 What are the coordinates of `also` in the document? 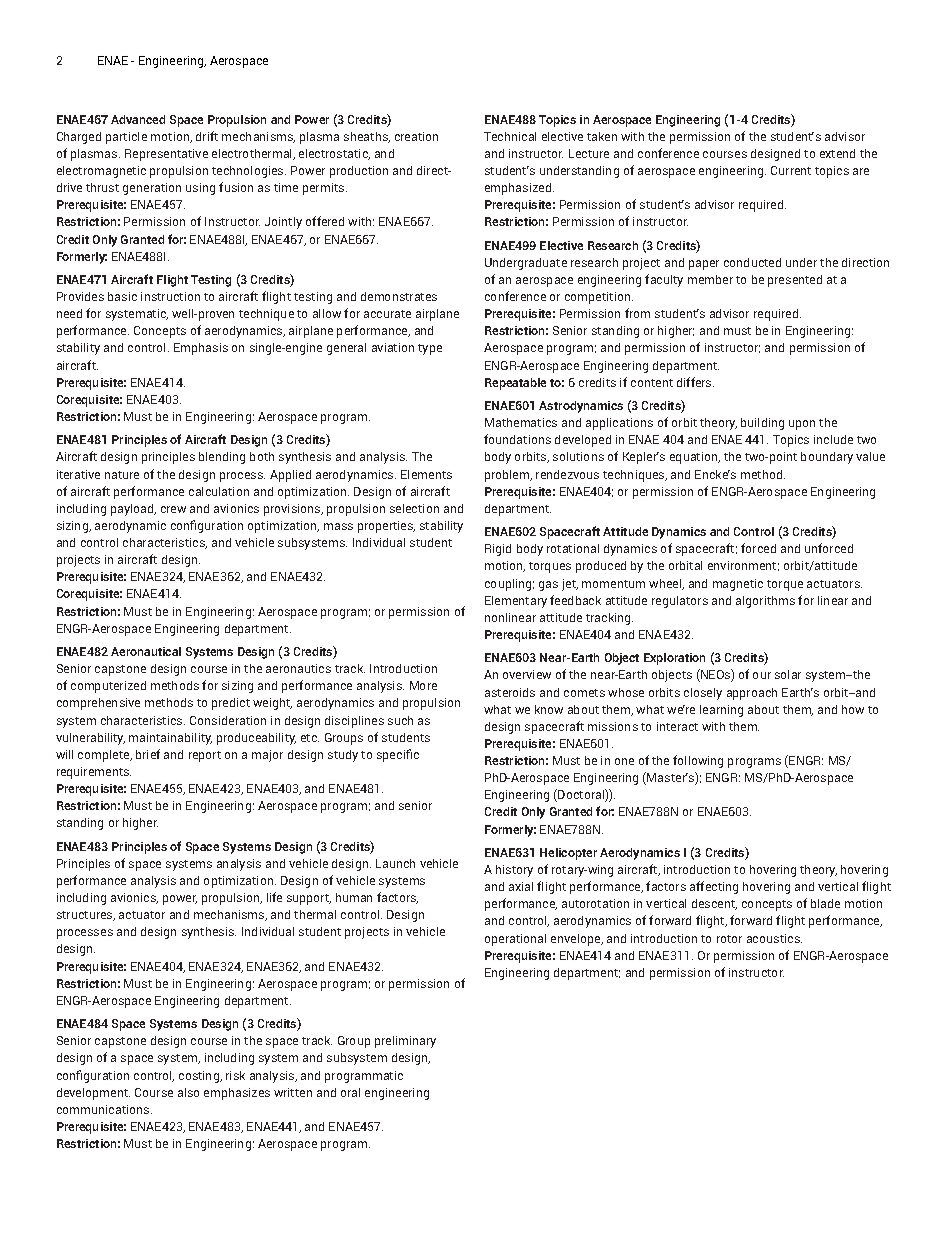 It's located at (188, 1092).
